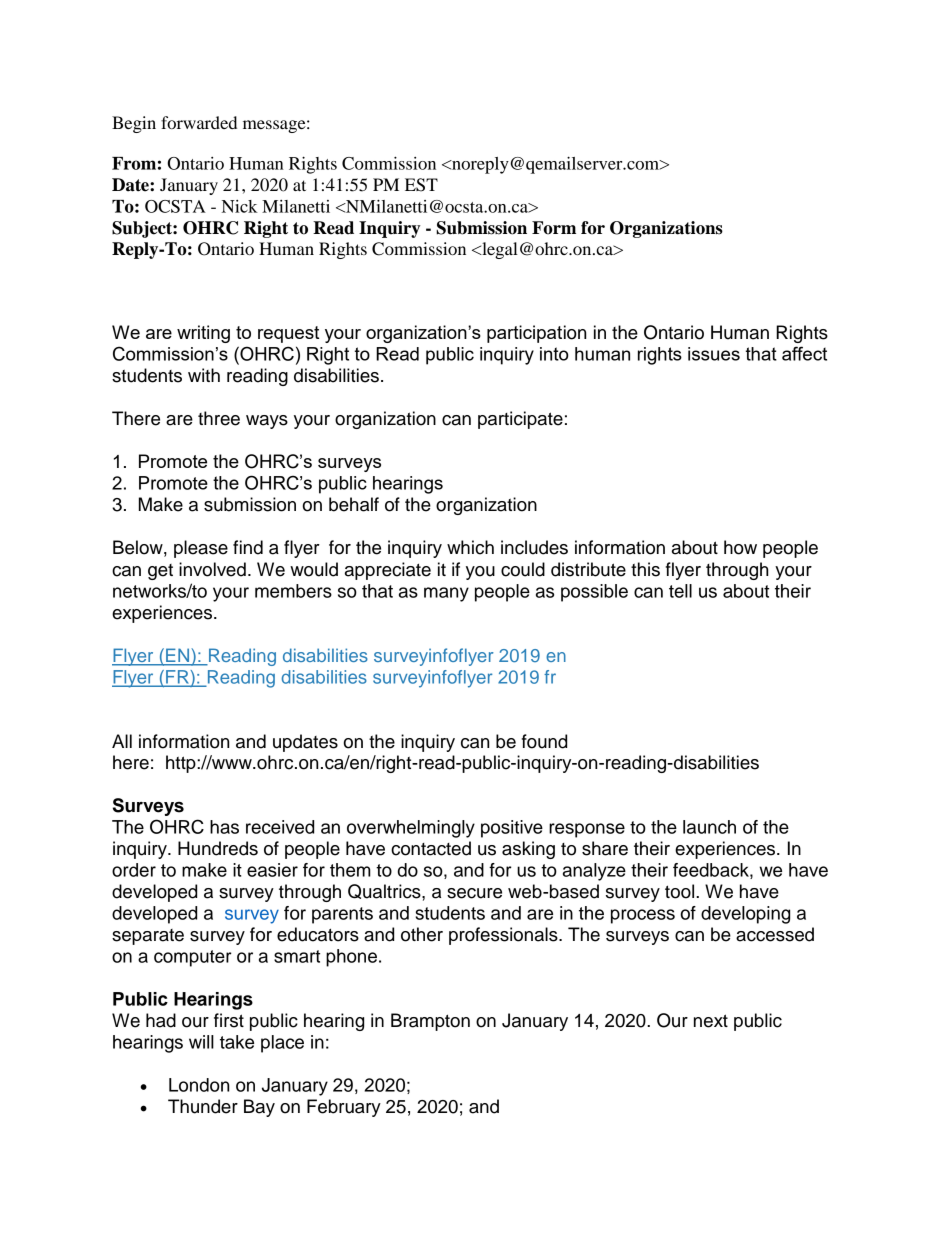 The height and width of the document is (1233, 952). What do you see at coordinates (212, 569) in the document?
I see `involved` at bounding box center [212, 569].
